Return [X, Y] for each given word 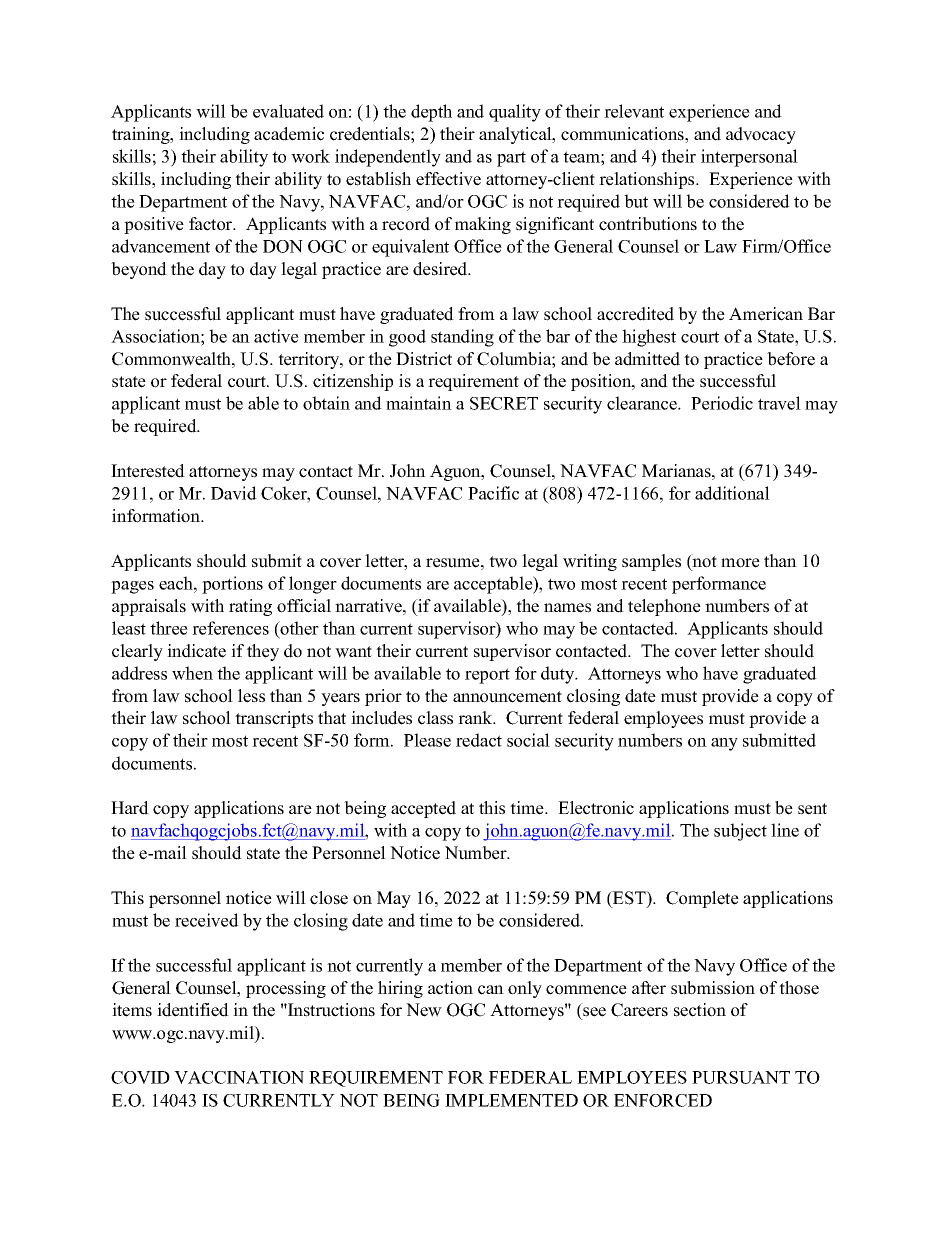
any [724, 744]
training [142, 135]
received [207, 920]
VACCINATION [239, 1077]
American [766, 314]
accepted [423, 809]
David [234, 493]
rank [476, 717]
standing [462, 338]
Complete [702, 899]
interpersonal [749, 158]
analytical [516, 135]
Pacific [493, 493]
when [192, 673]
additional [732, 493]
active [276, 336]
